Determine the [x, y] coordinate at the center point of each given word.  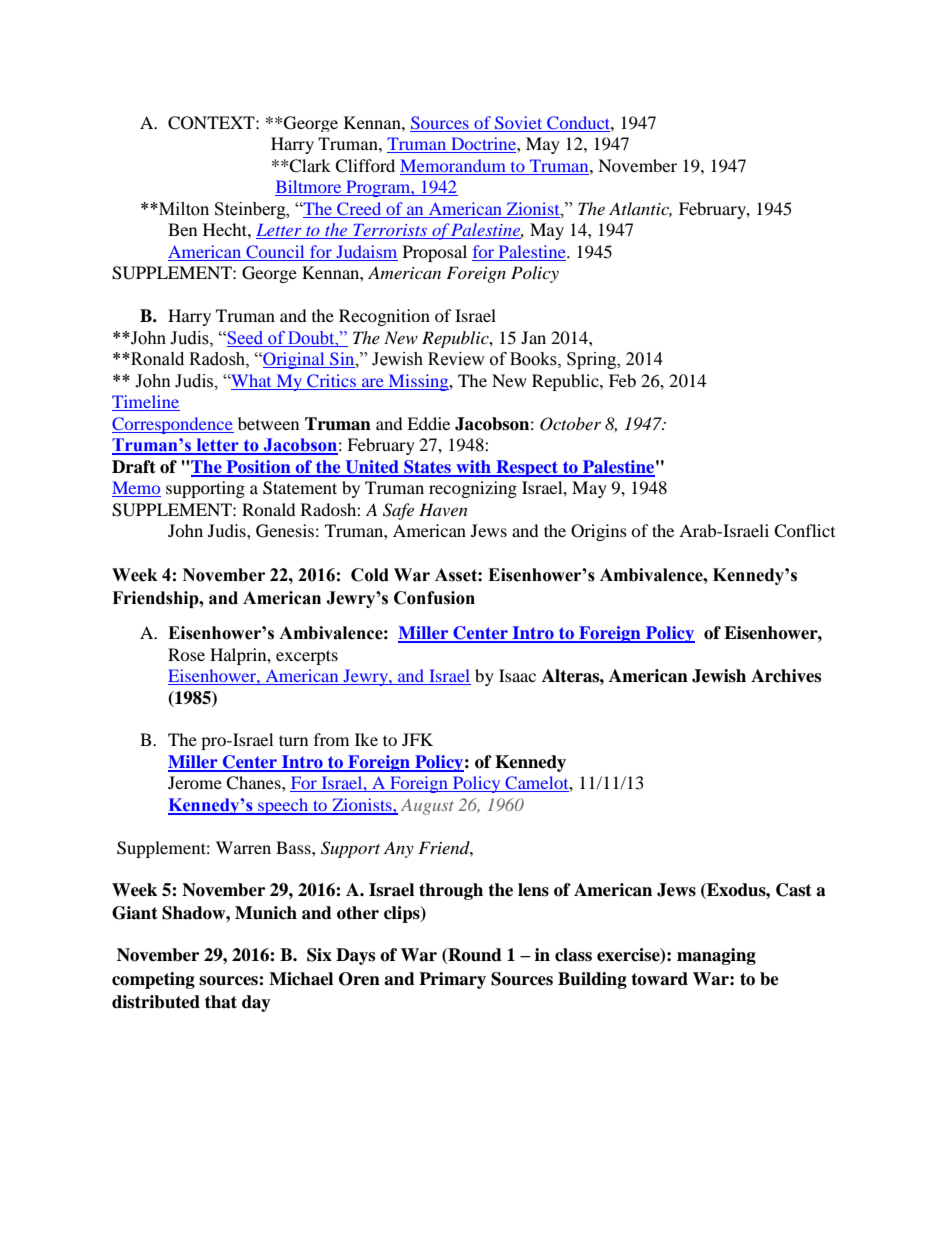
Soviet [519, 124]
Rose [186, 654]
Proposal [435, 253]
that [221, 1002]
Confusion [434, 598]
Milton [183, 209]
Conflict [804, 531]
